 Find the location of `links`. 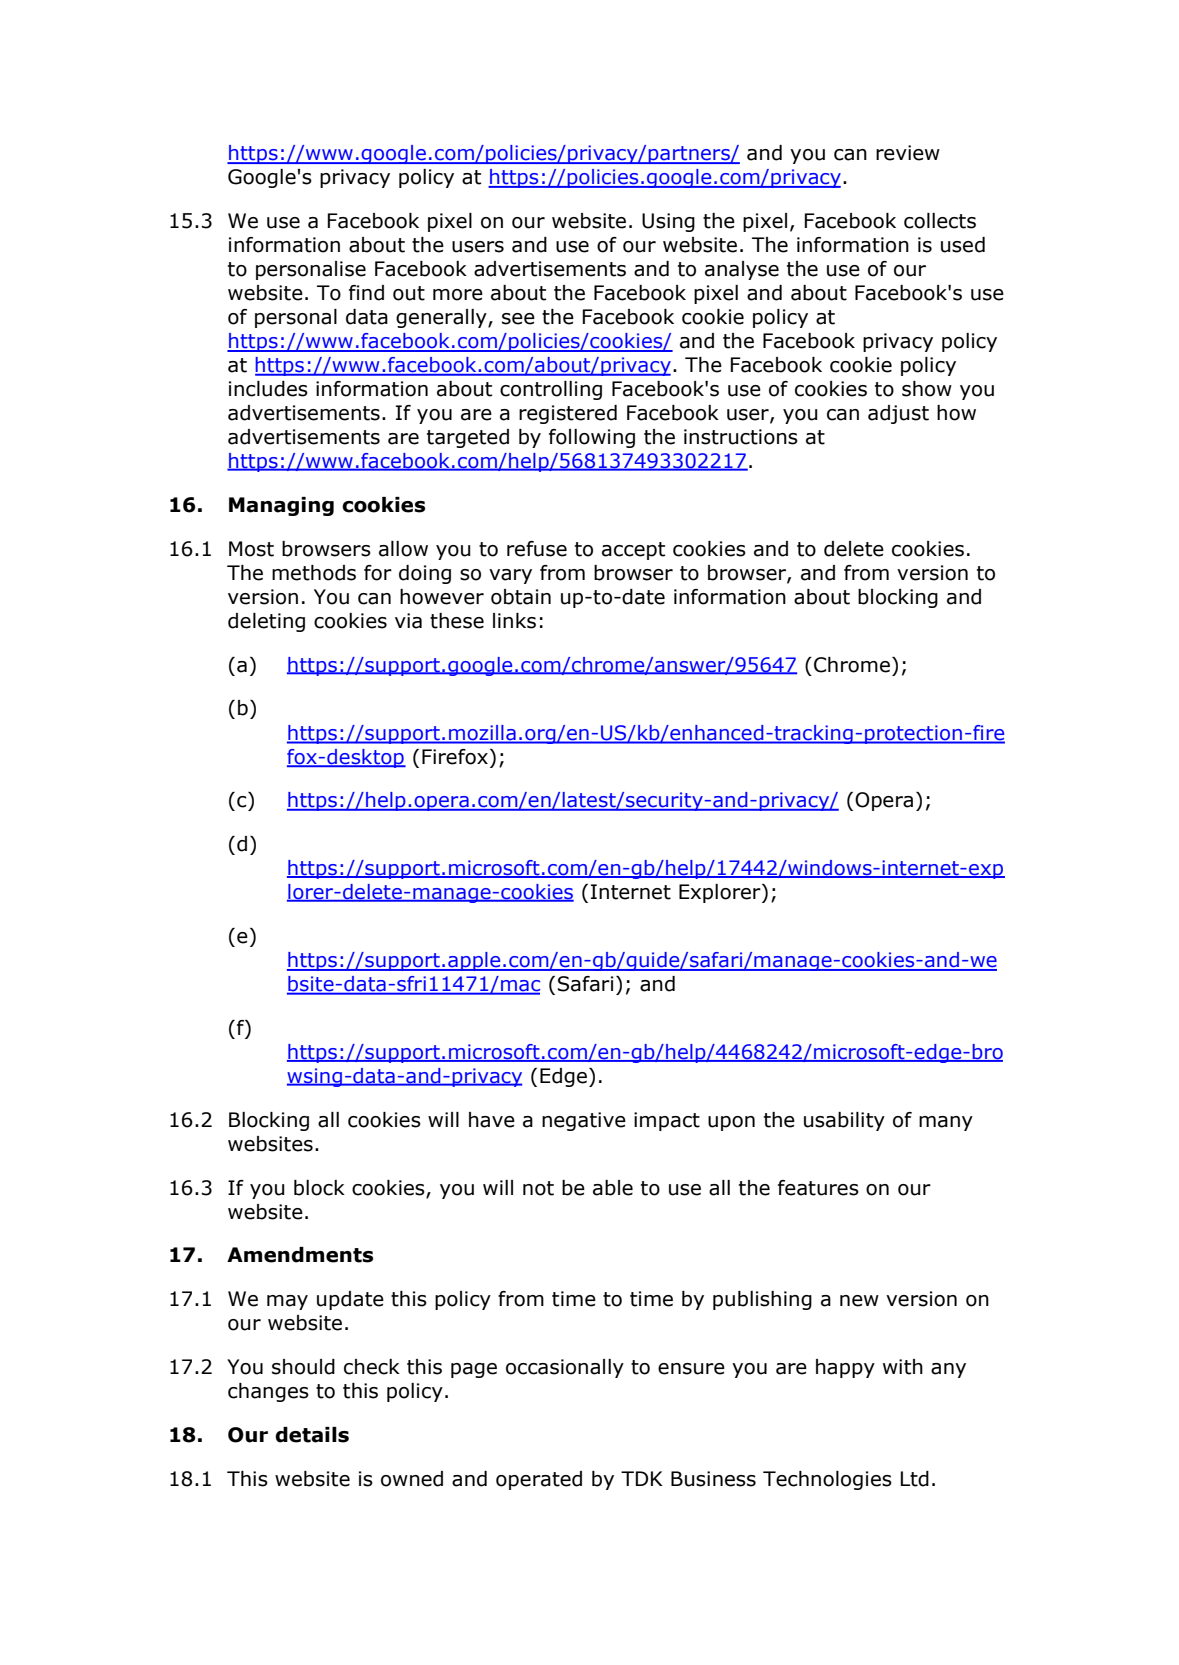

links is located at coordinates (514, 621).
